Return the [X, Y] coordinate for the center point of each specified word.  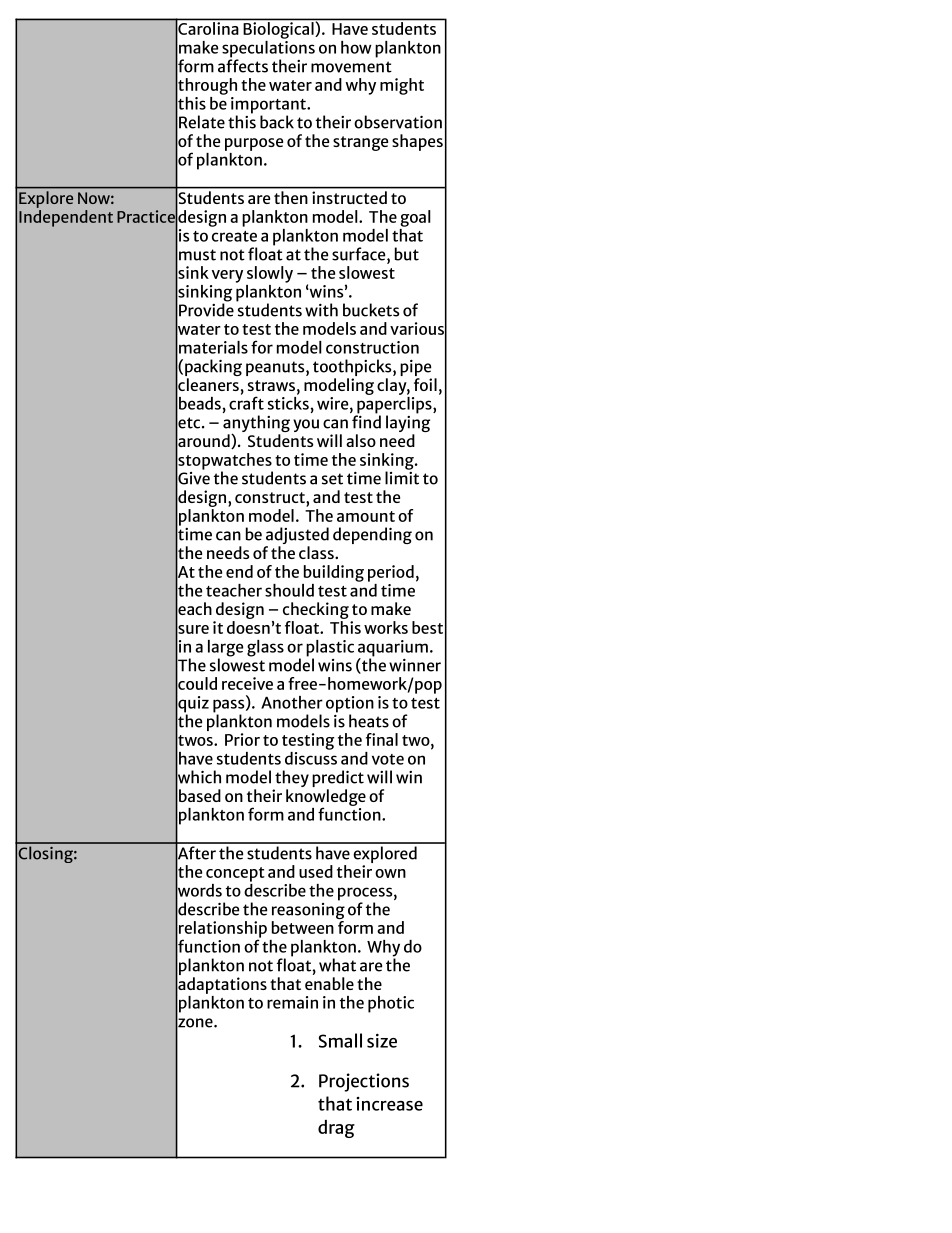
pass [230, 707]
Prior [242, 739]
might [402, 86]
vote [388, 759]
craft [246, 402]
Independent [66, 217]
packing [213, 369]
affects [243, 65]
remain [292, 1002]
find [366, 421]
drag [336, 1129]
